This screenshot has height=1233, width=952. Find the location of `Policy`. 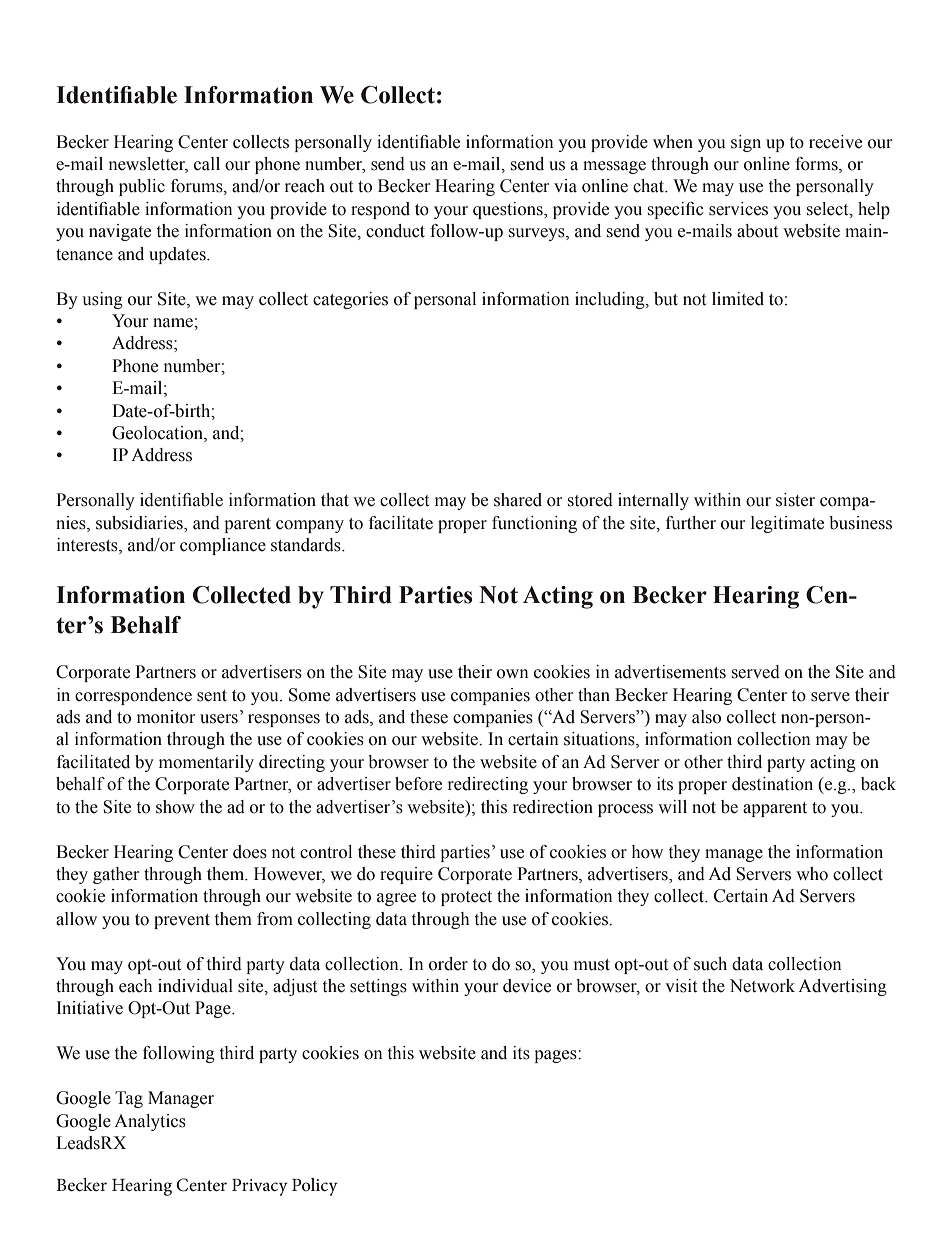

Policy is located at coordinates (315, 1187).
